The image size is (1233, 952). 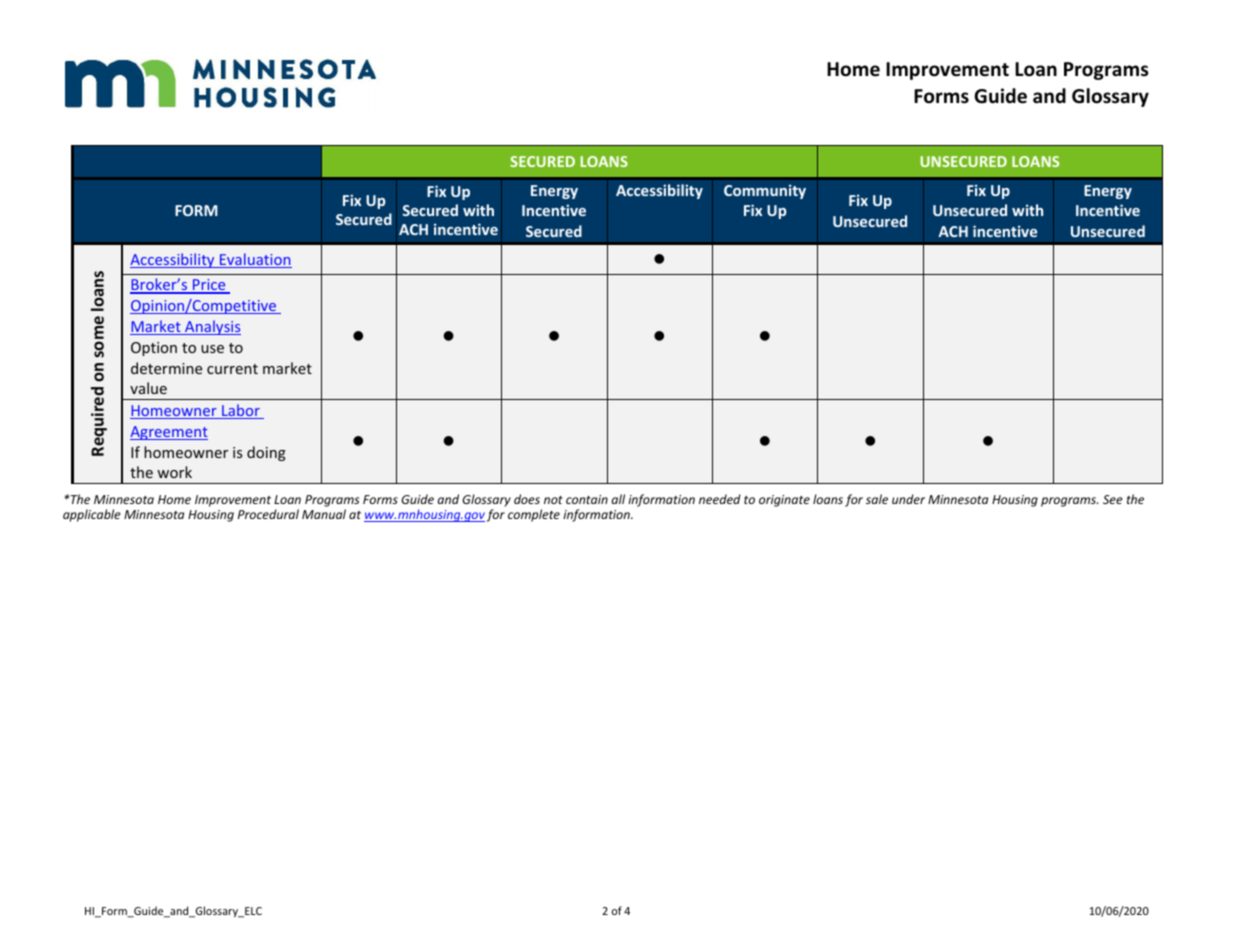 What do you see at coordinates (268, 514) in the document?
I see `Procedural` at bounding box center [268, 514].
